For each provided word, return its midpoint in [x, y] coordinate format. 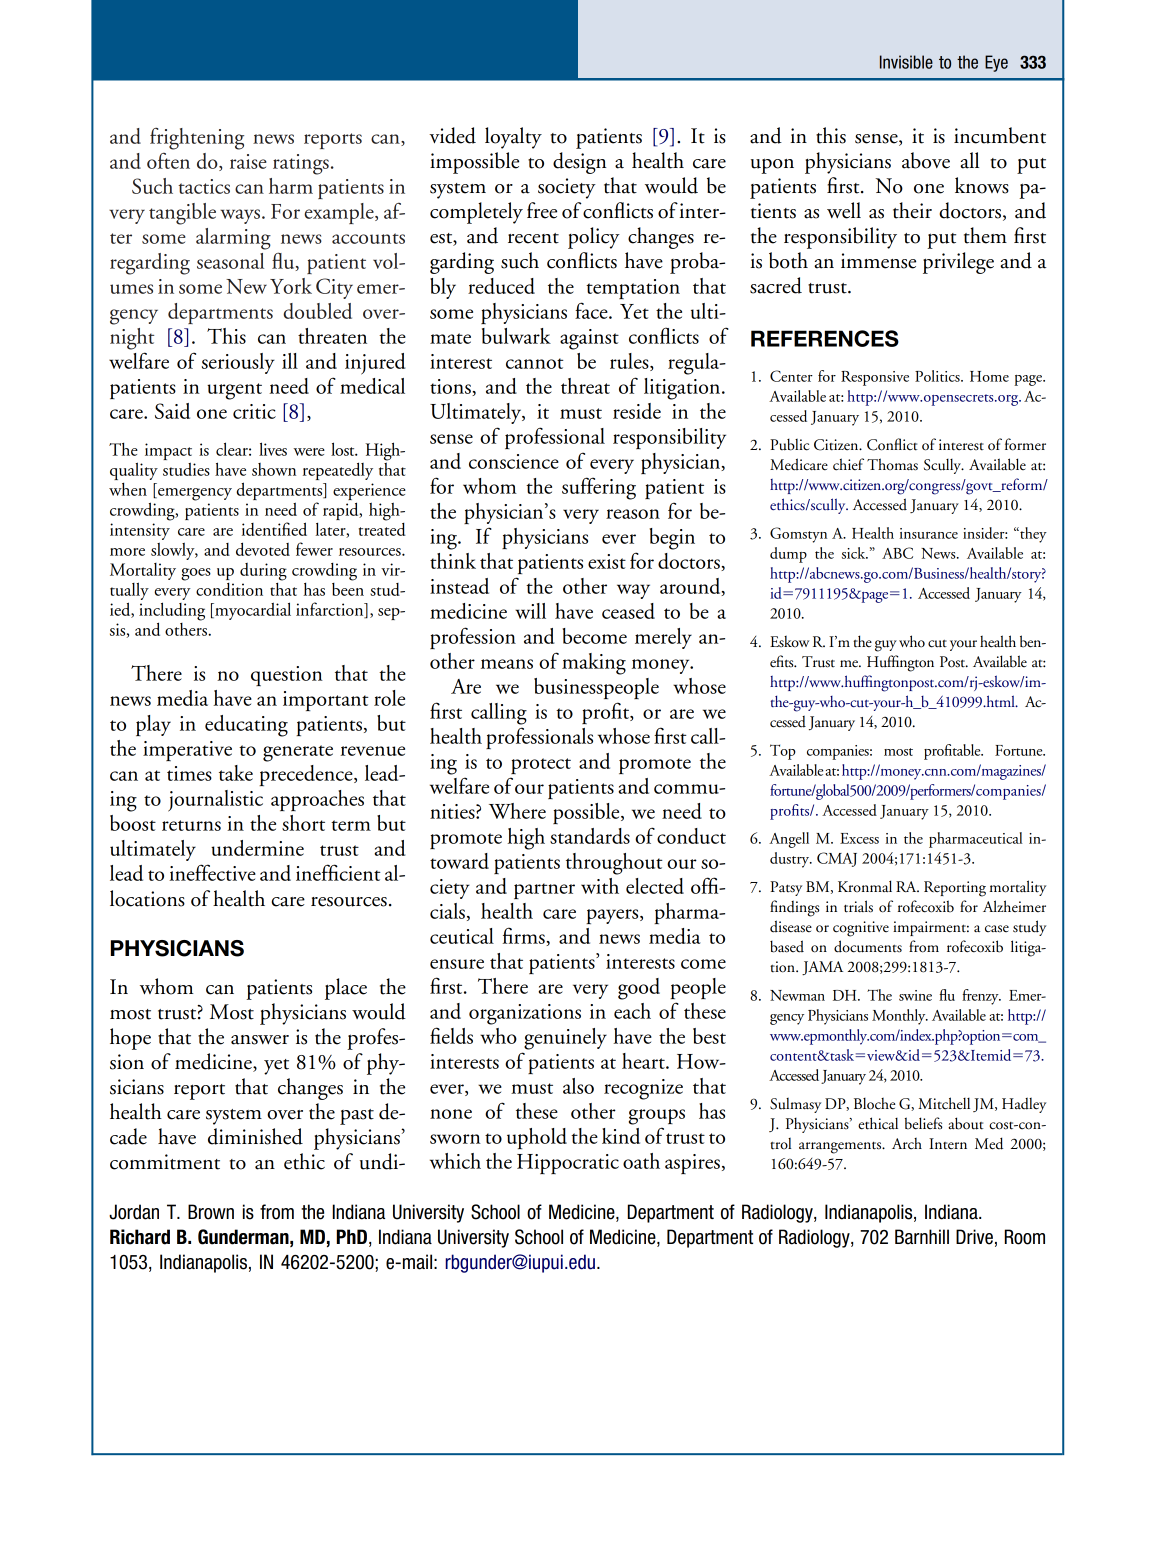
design [580, 163]
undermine [257, 848]
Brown [211, 1212]
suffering [599, 488]
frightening [197, 138]
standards [590, 836]
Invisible [906, 62]
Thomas [892, 464]
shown [274, 469]
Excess [859, 838]
